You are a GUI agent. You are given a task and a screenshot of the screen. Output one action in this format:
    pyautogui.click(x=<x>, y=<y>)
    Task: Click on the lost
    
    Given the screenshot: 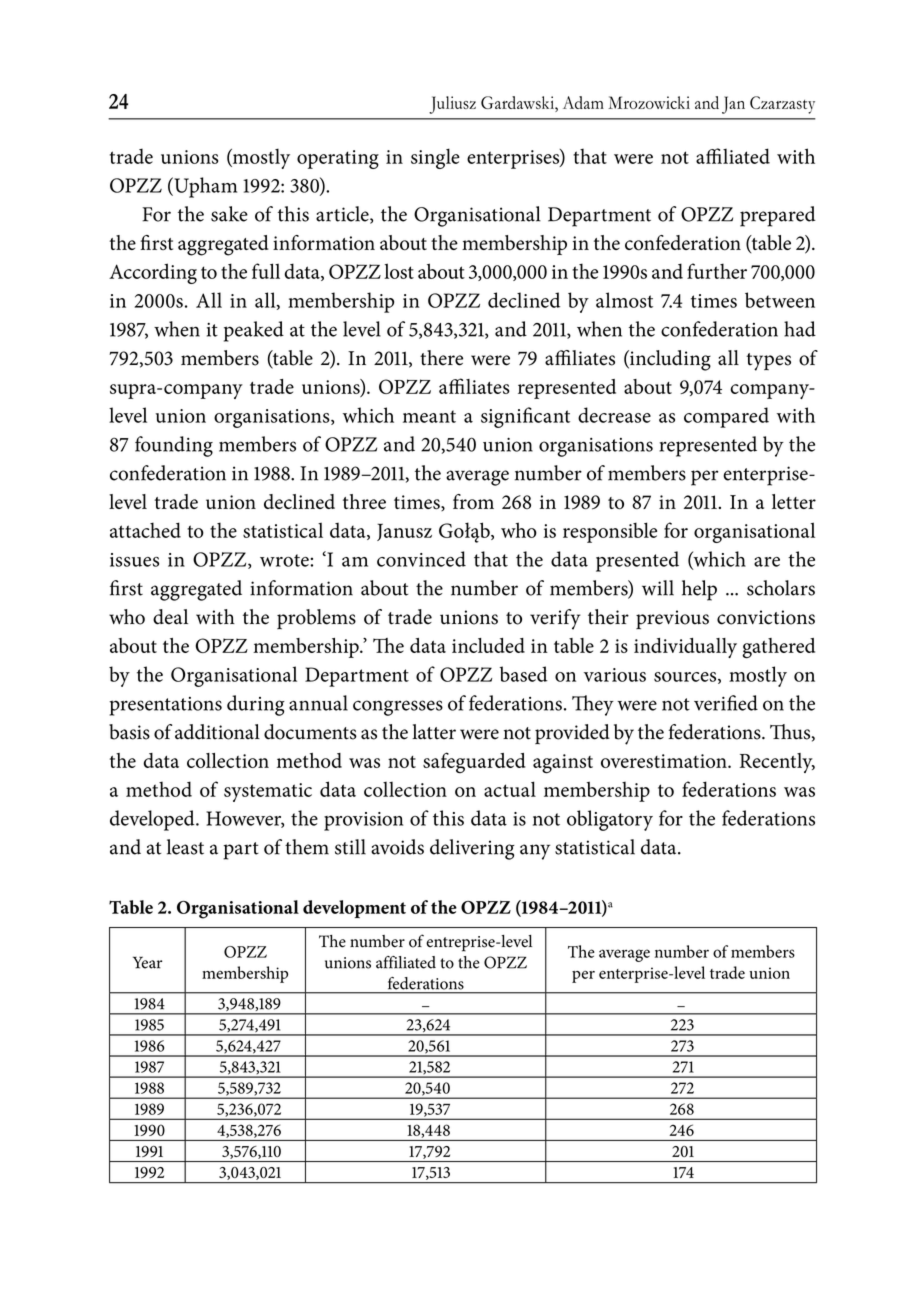 What is the action you would take?
    pyautogui.click(x=399, y=271)
